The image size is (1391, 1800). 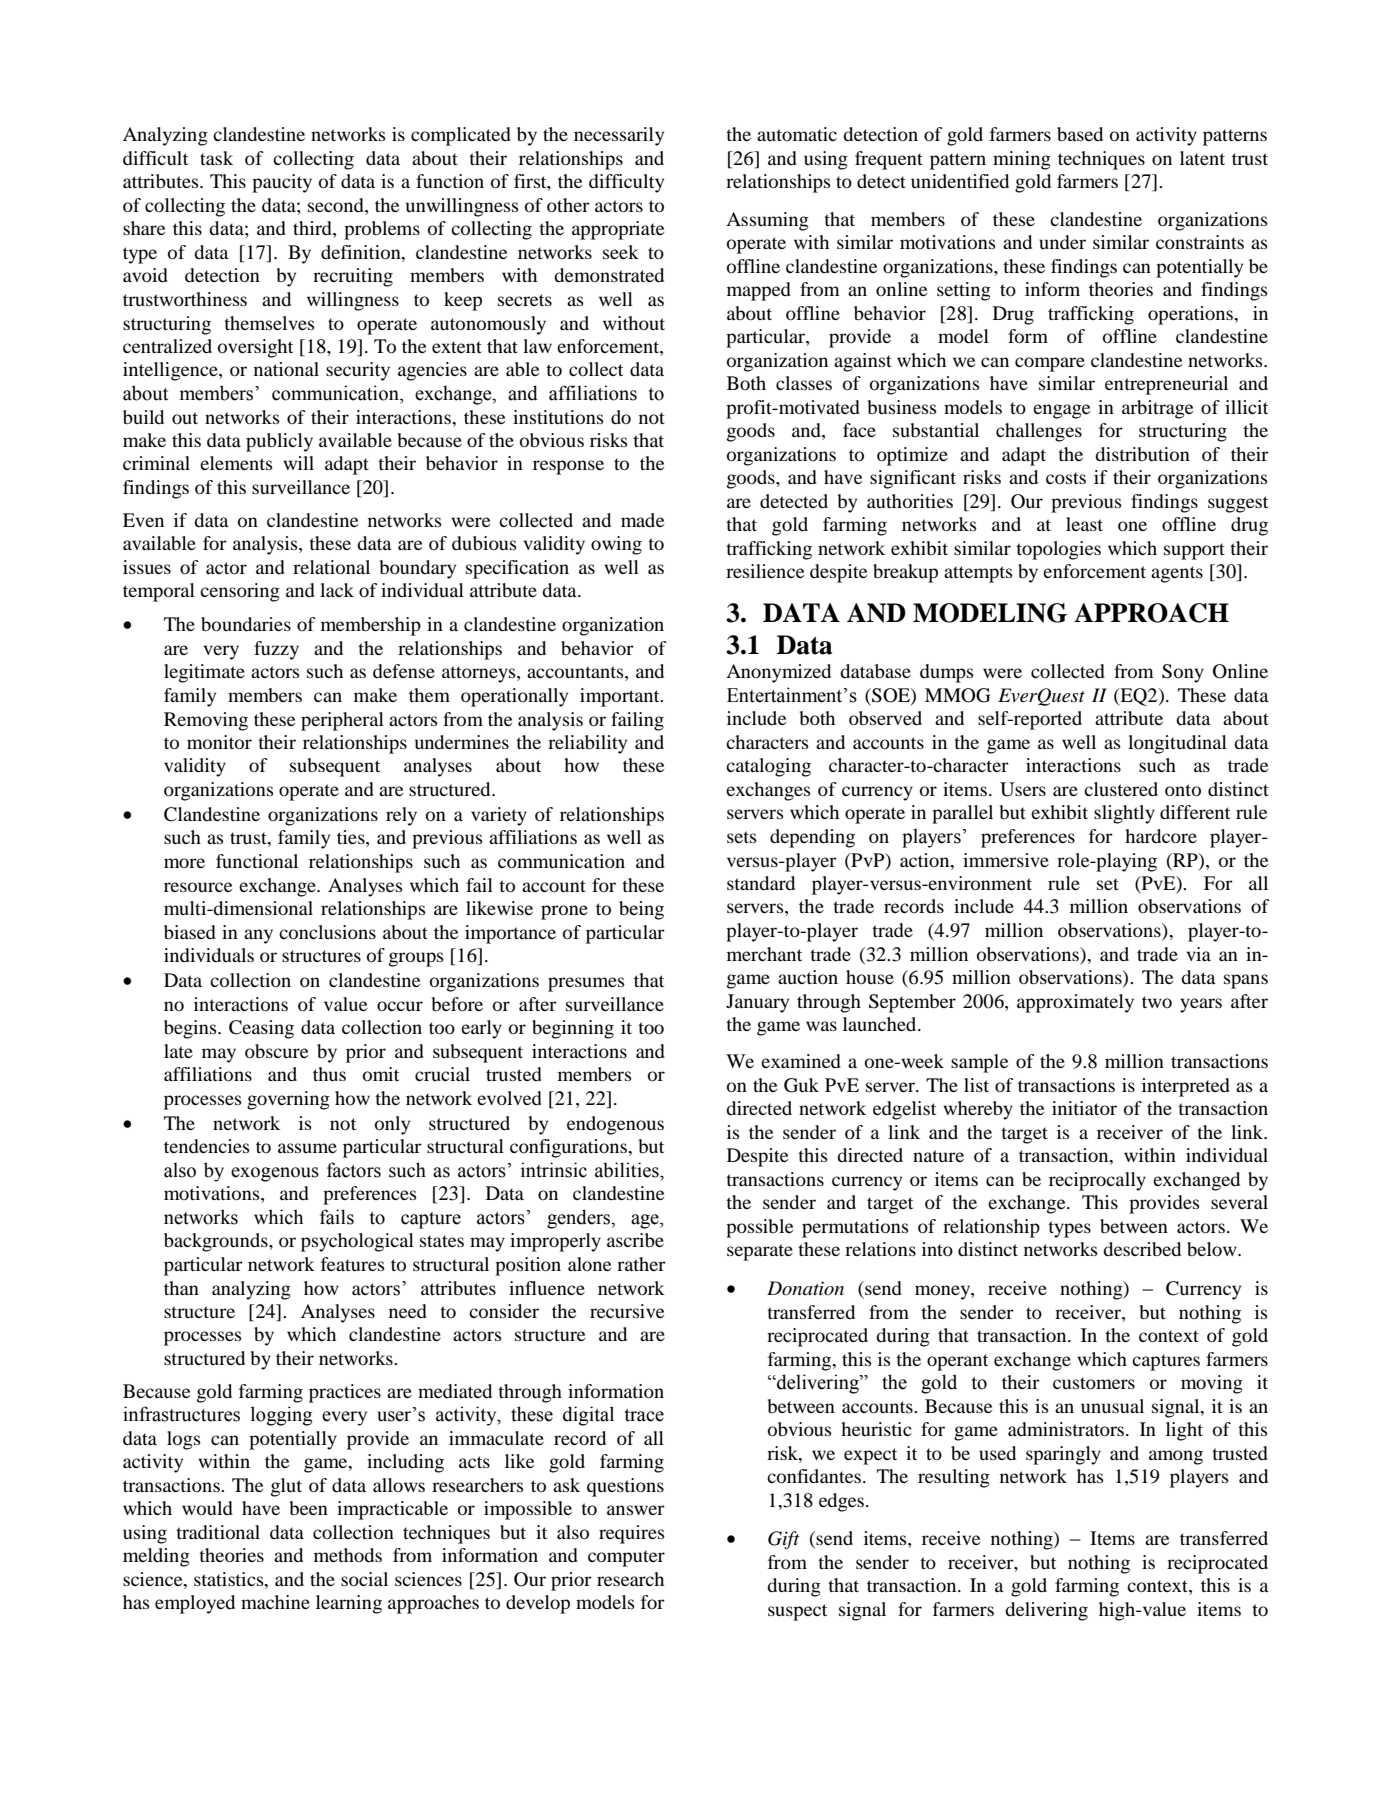 What do you see at coordinates (217, 1242) in the image?
I see `backgrounds` at bounding box center [217, 1242].
